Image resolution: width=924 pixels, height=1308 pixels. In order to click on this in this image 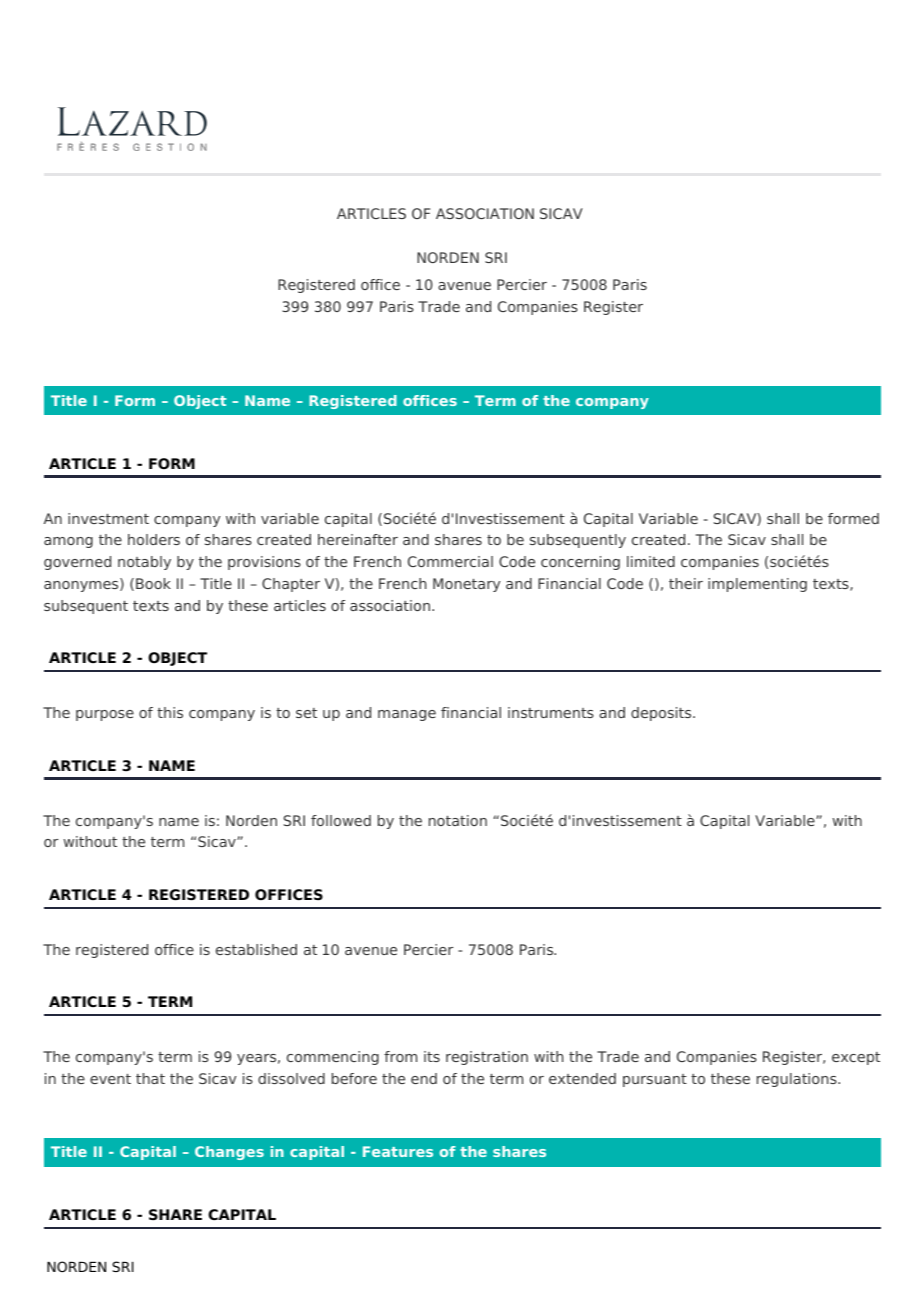, I will do `click(170, 712)`.
